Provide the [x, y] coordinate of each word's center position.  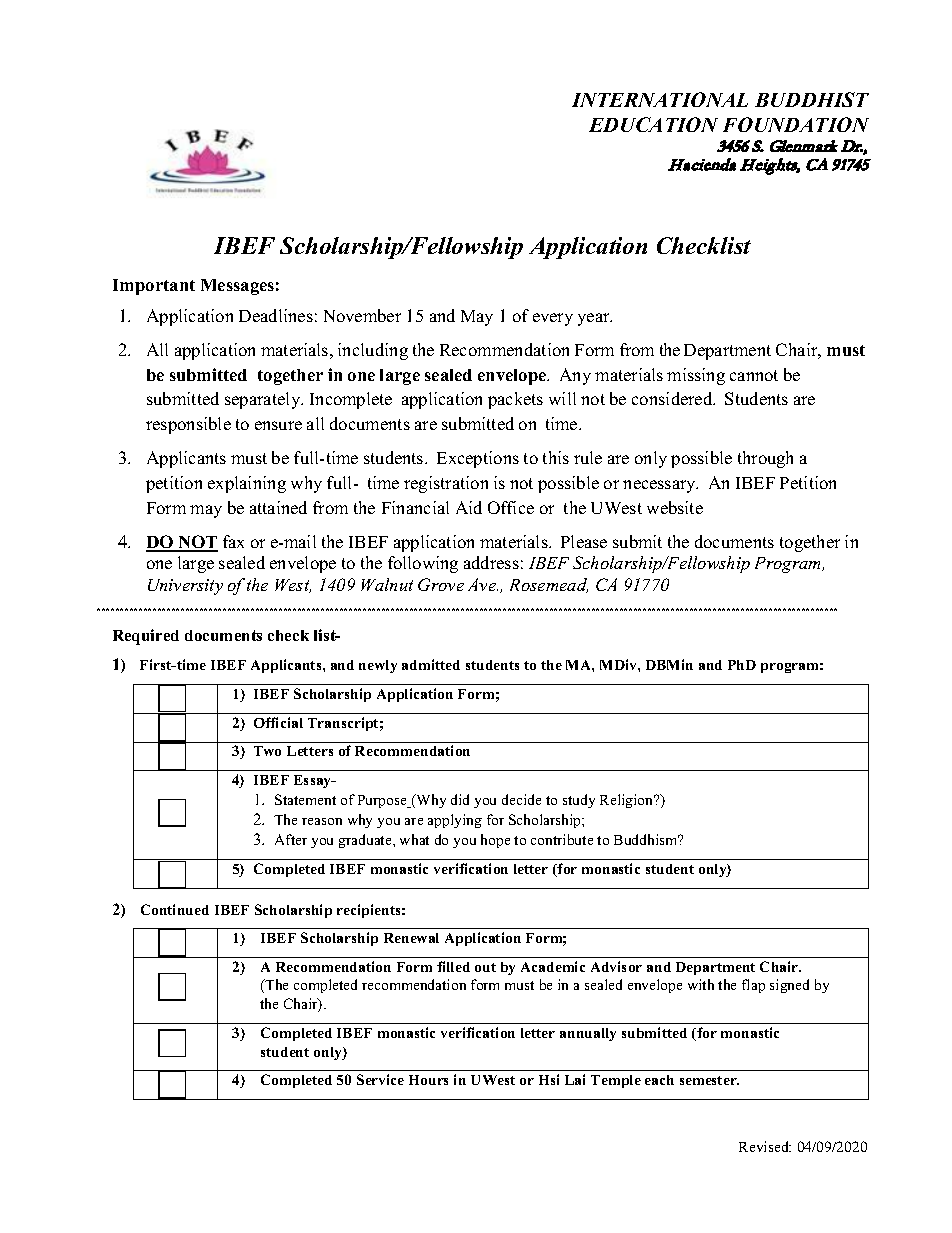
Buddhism [647, 839]
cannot [754, 375]
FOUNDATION [796, 124]
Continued [175, 909]
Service [380, 1079]
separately [264, 400]
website [675, 507]
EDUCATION [653, 124]
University [185, 587]
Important [154, 287]
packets [515, 400]
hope [495, 841]
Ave [483, 584]
